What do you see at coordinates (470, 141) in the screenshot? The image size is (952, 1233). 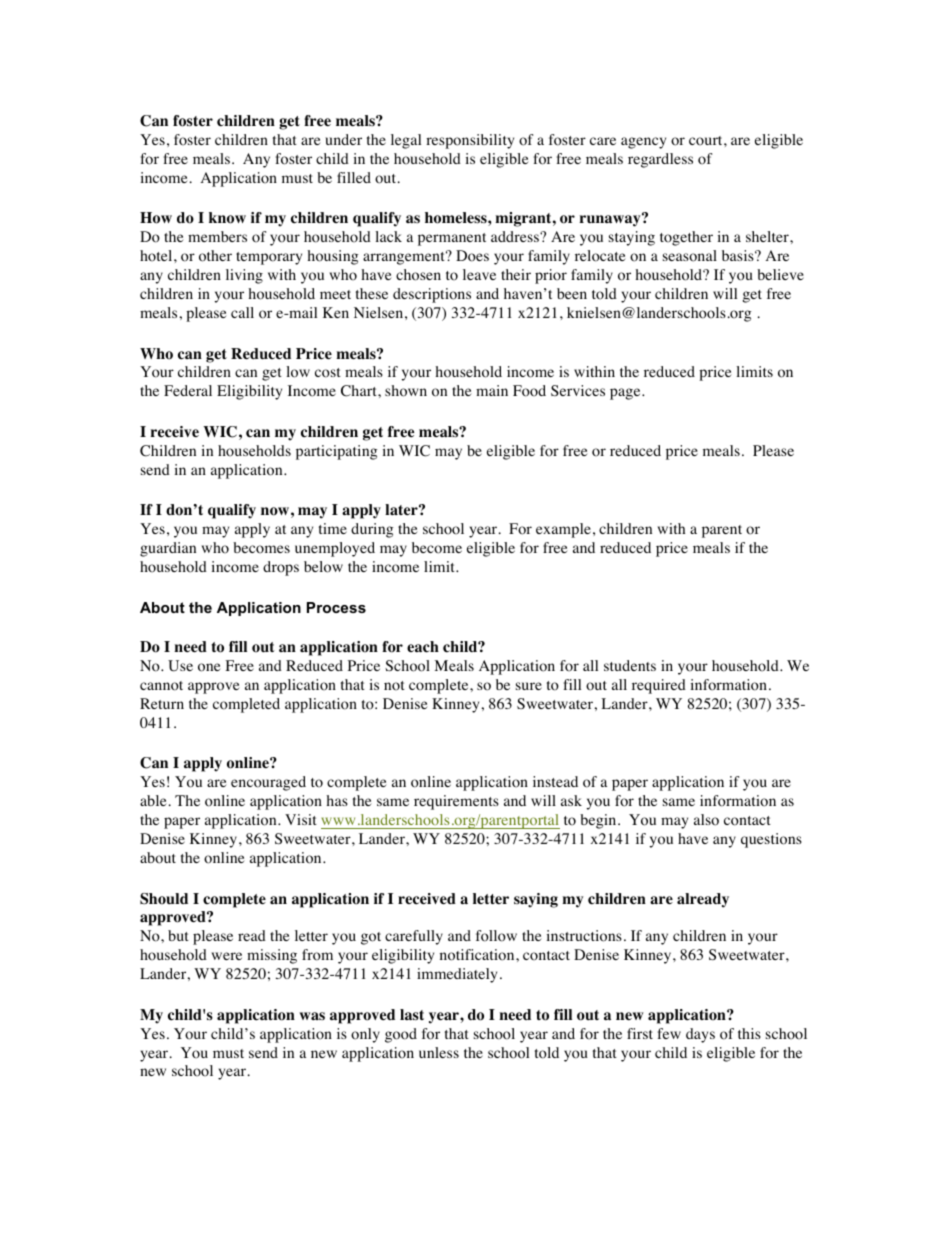 I see `responsibility` at bounding box center [470, 141].
